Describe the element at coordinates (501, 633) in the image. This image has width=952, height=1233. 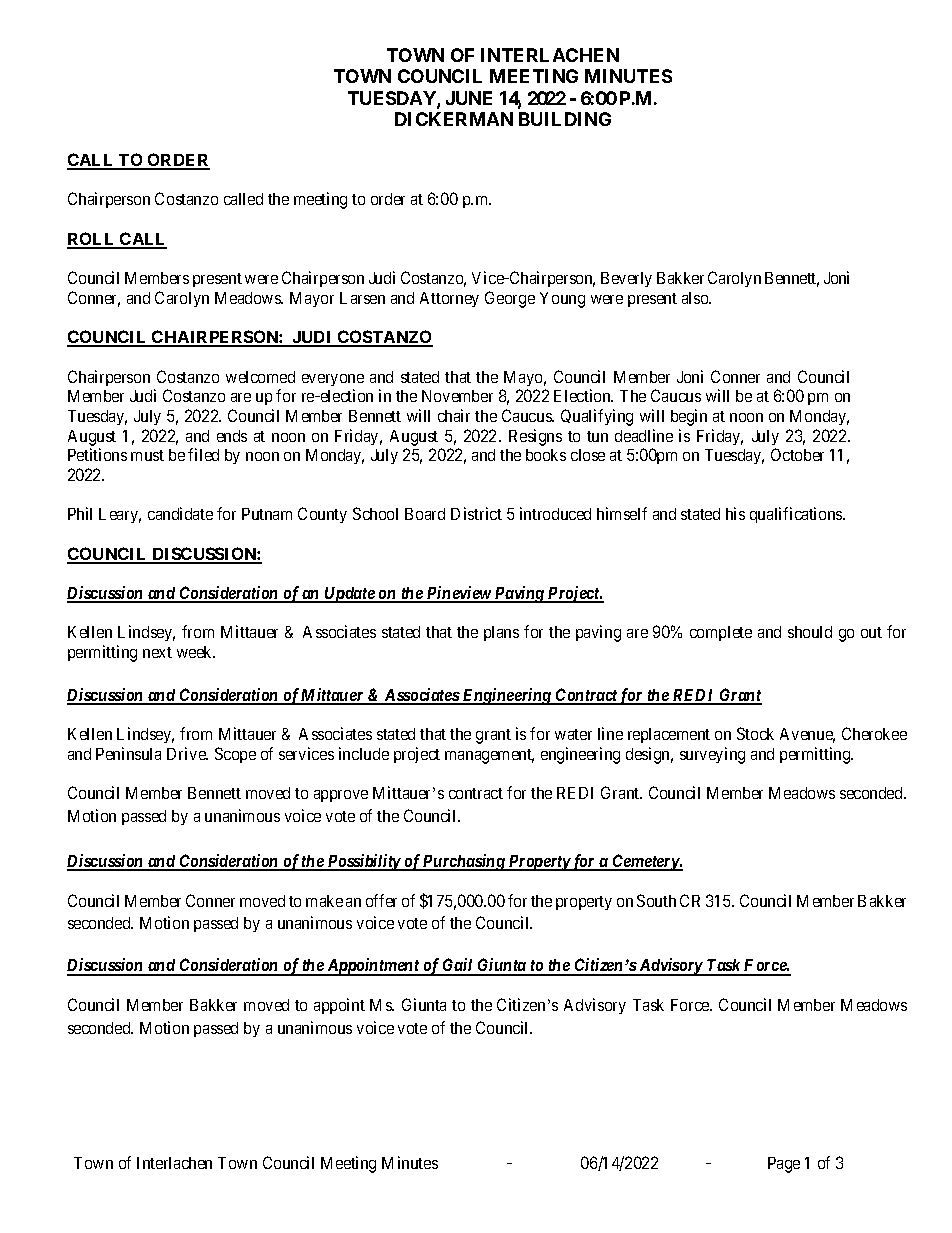
I see `plans` at that location.
